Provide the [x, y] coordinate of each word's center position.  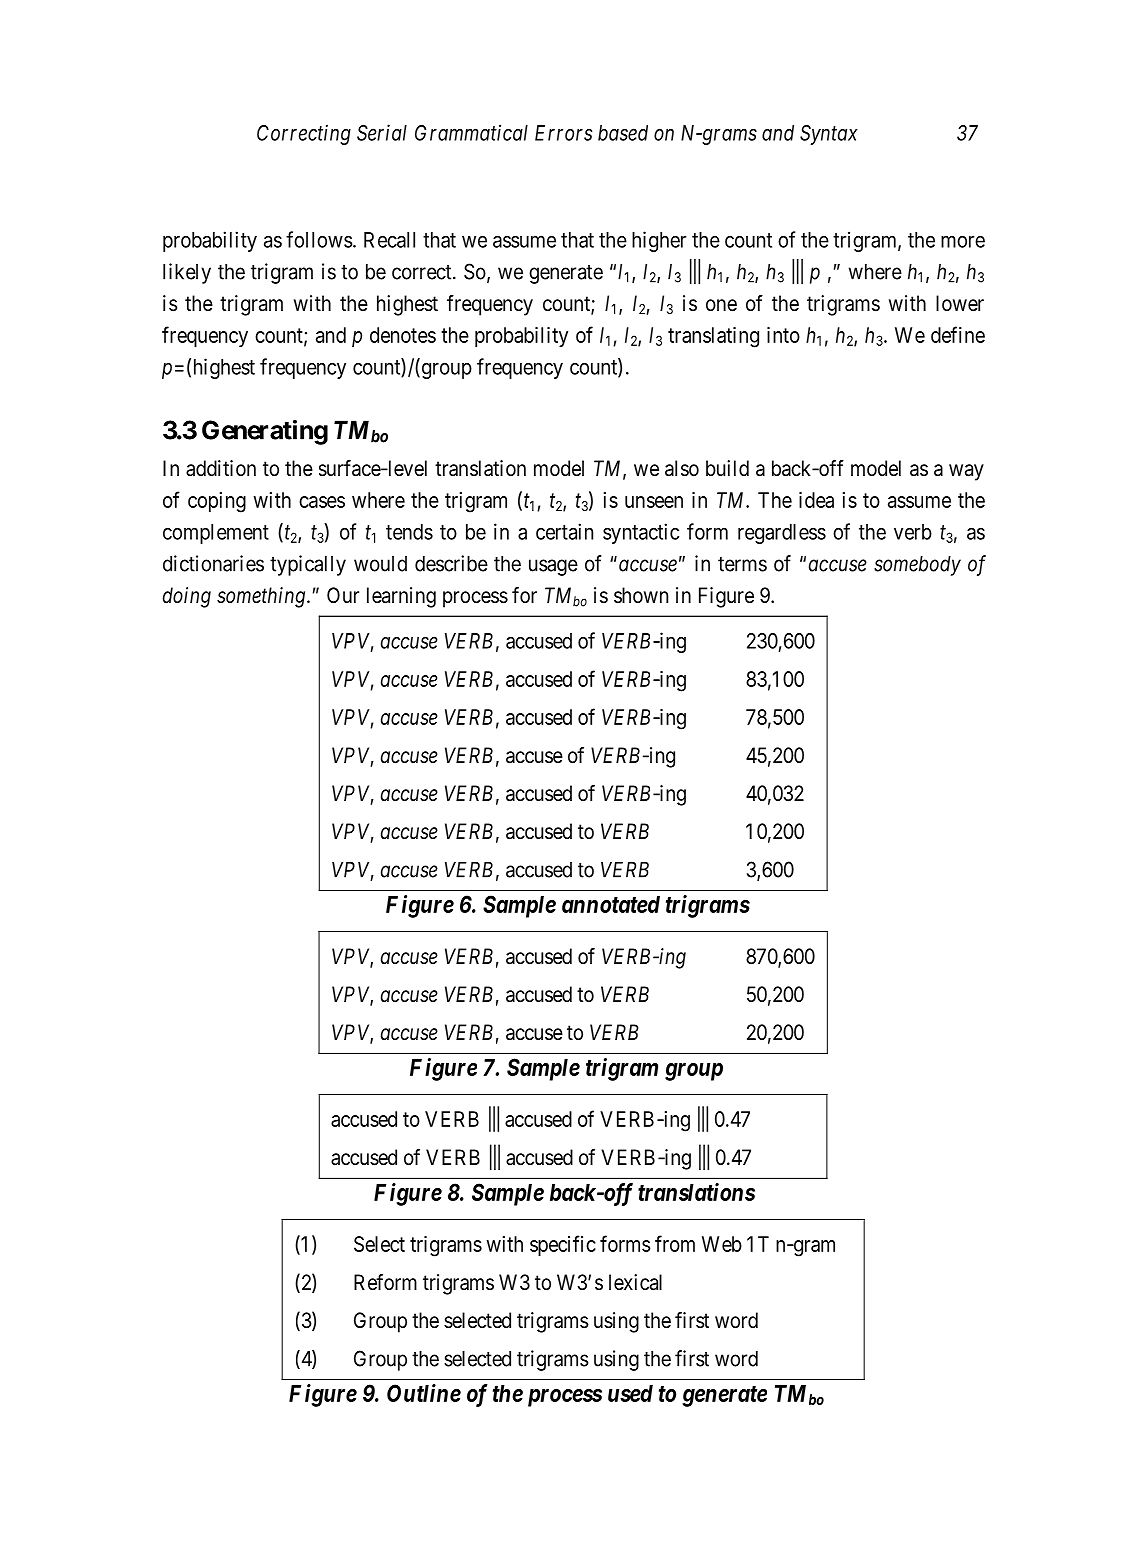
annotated [611, 904]
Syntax [829, 135]
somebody [917, 566]
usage [553, 567]
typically [308, 565]
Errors [563, 133]
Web [722, 1244]
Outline [424, 1393]
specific [563, 1245]
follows [319, 239]
